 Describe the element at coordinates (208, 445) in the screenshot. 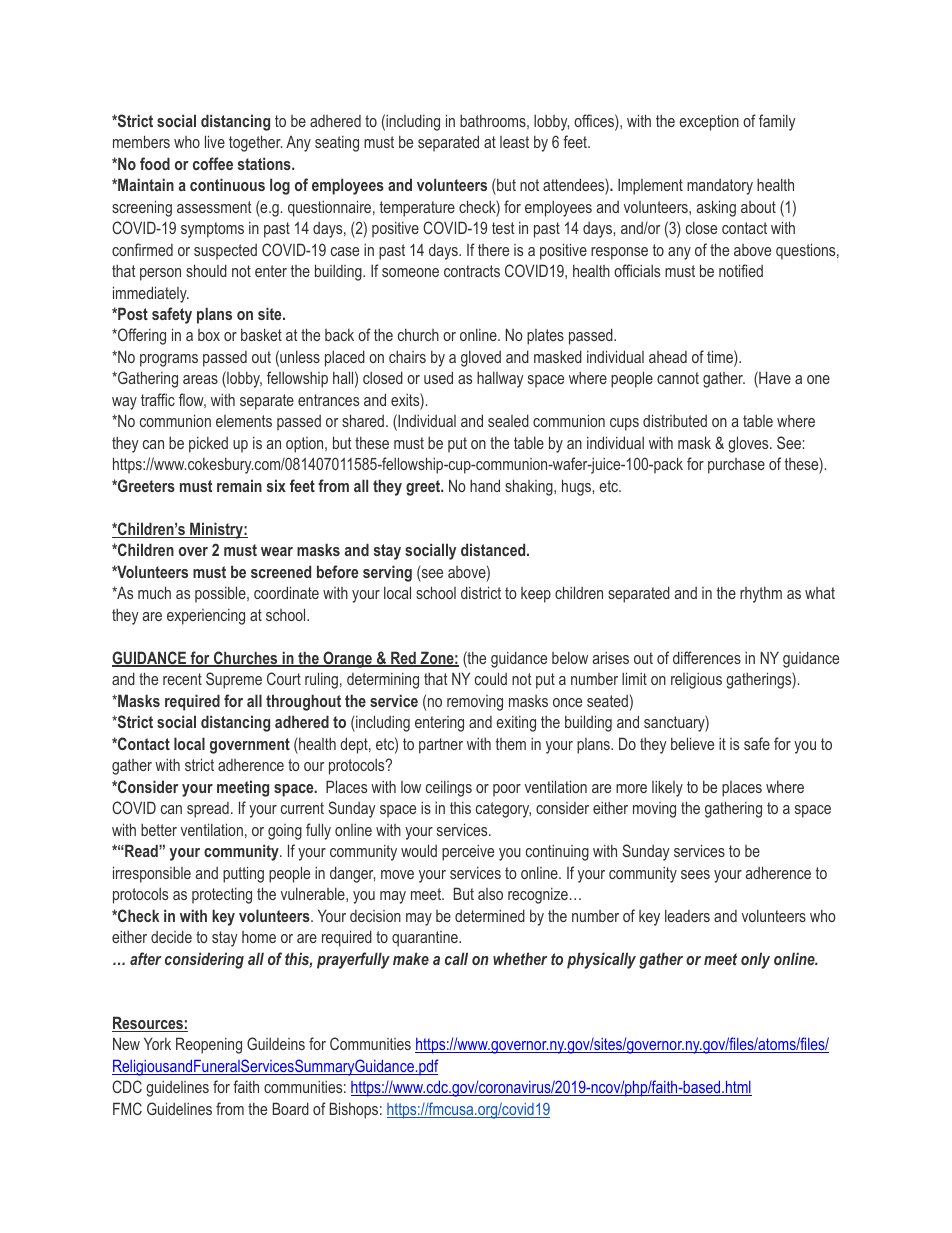

I see `picked` at that location.
